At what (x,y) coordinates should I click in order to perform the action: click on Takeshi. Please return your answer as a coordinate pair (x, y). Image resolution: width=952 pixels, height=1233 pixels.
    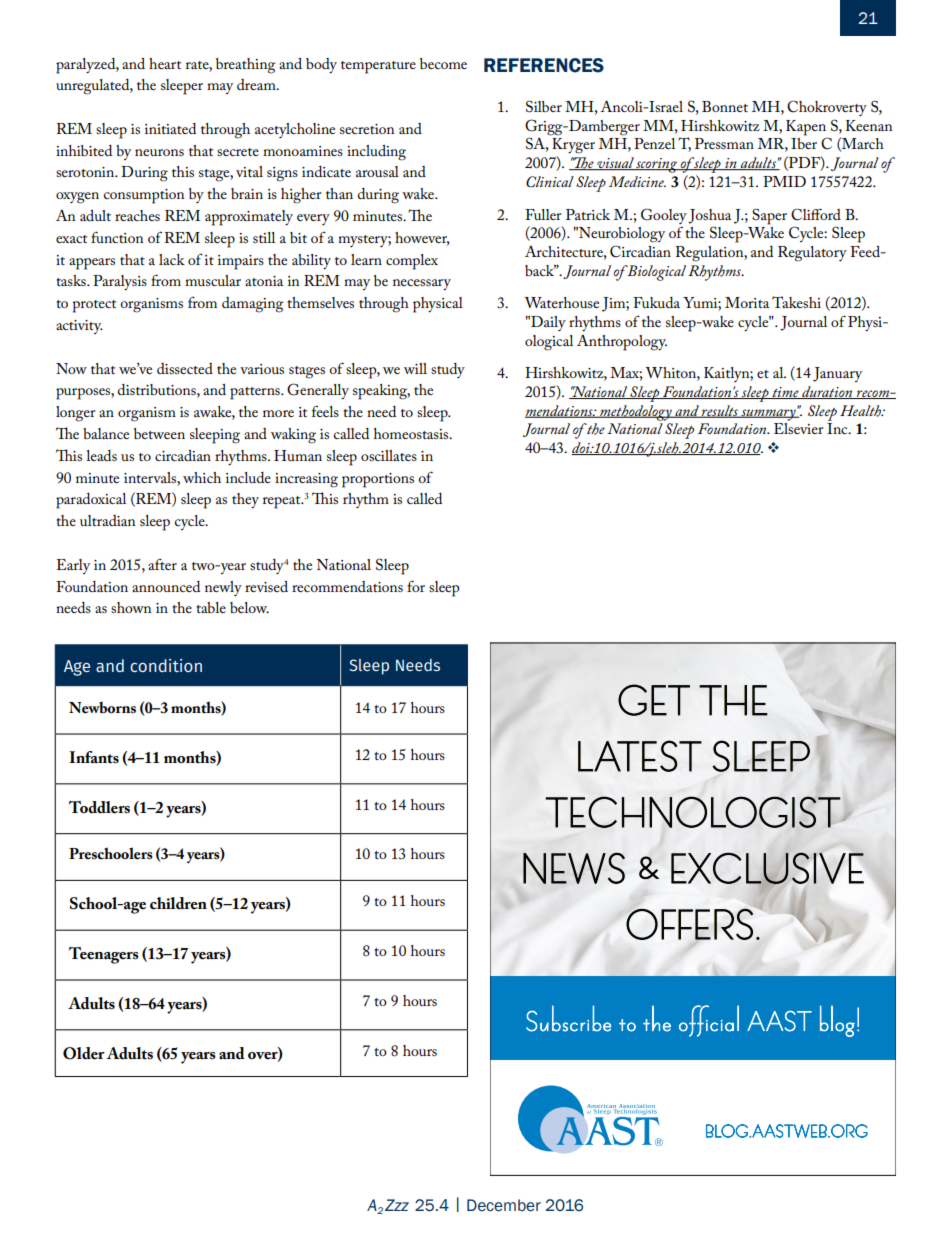
    Looking at the image, I should click on (796, 302).
